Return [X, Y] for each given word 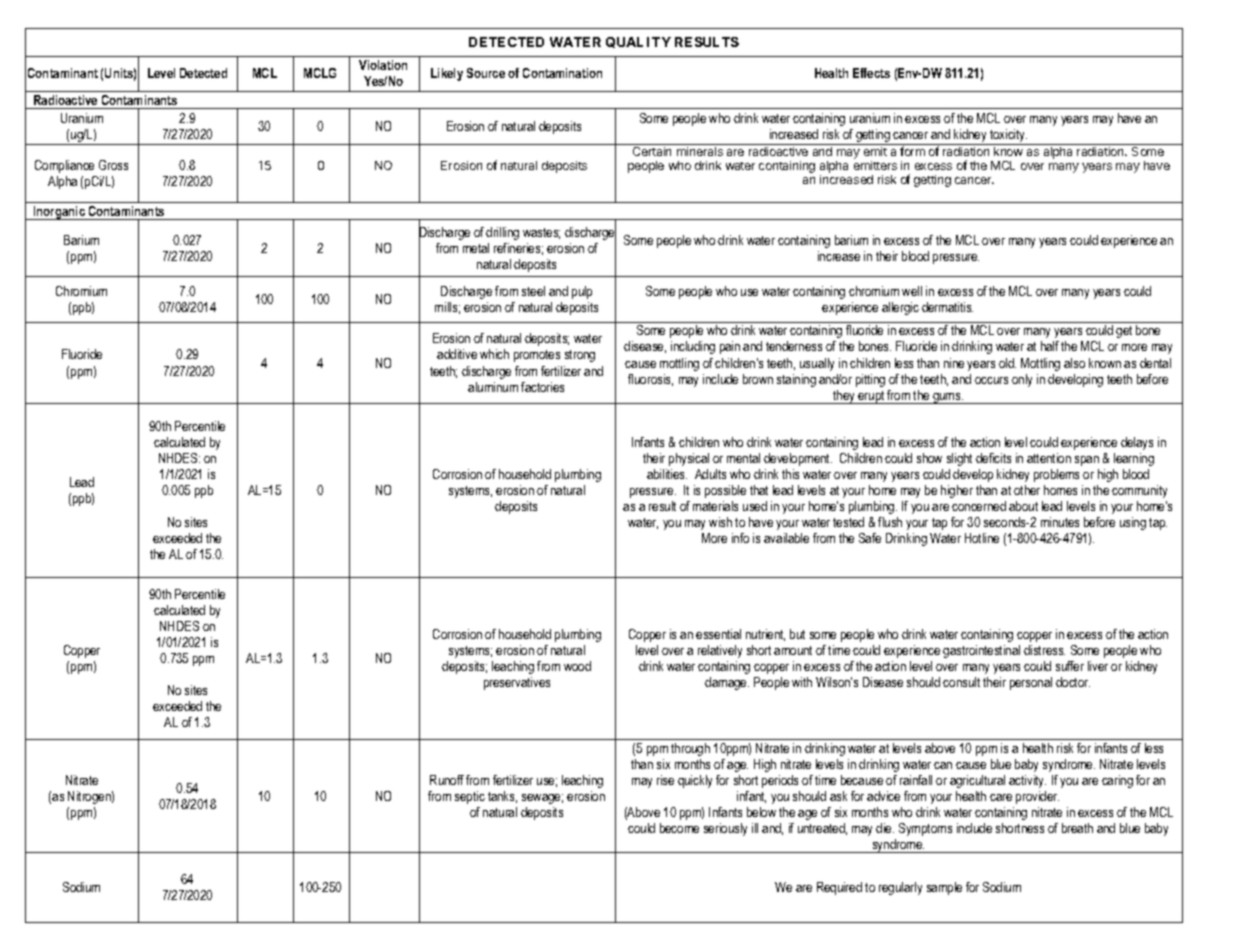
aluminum [493, 387]
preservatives [517, 683]
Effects [871, 73]
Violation [383, 65]
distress [1044, 650]
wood [577, 666]
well [912, 291]
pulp [582, 292]
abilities [667, 474]
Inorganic [60, 213]
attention [1049, 458]
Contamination [562, 73]
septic [470, 797]
